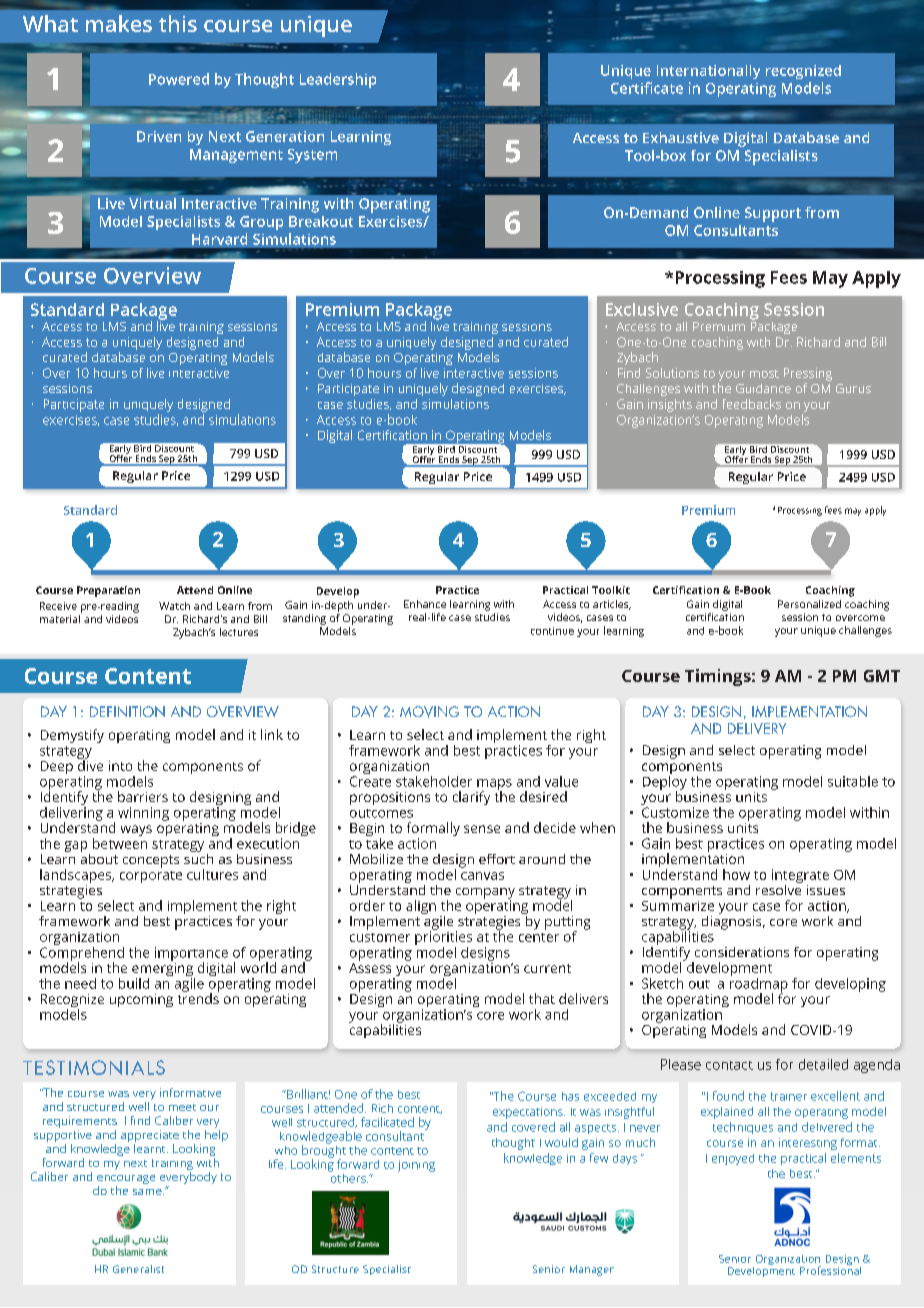  What do you see at coordinates (179, 79) in the screenshot?
I see `Powered` at bounding box center [179, 79].
